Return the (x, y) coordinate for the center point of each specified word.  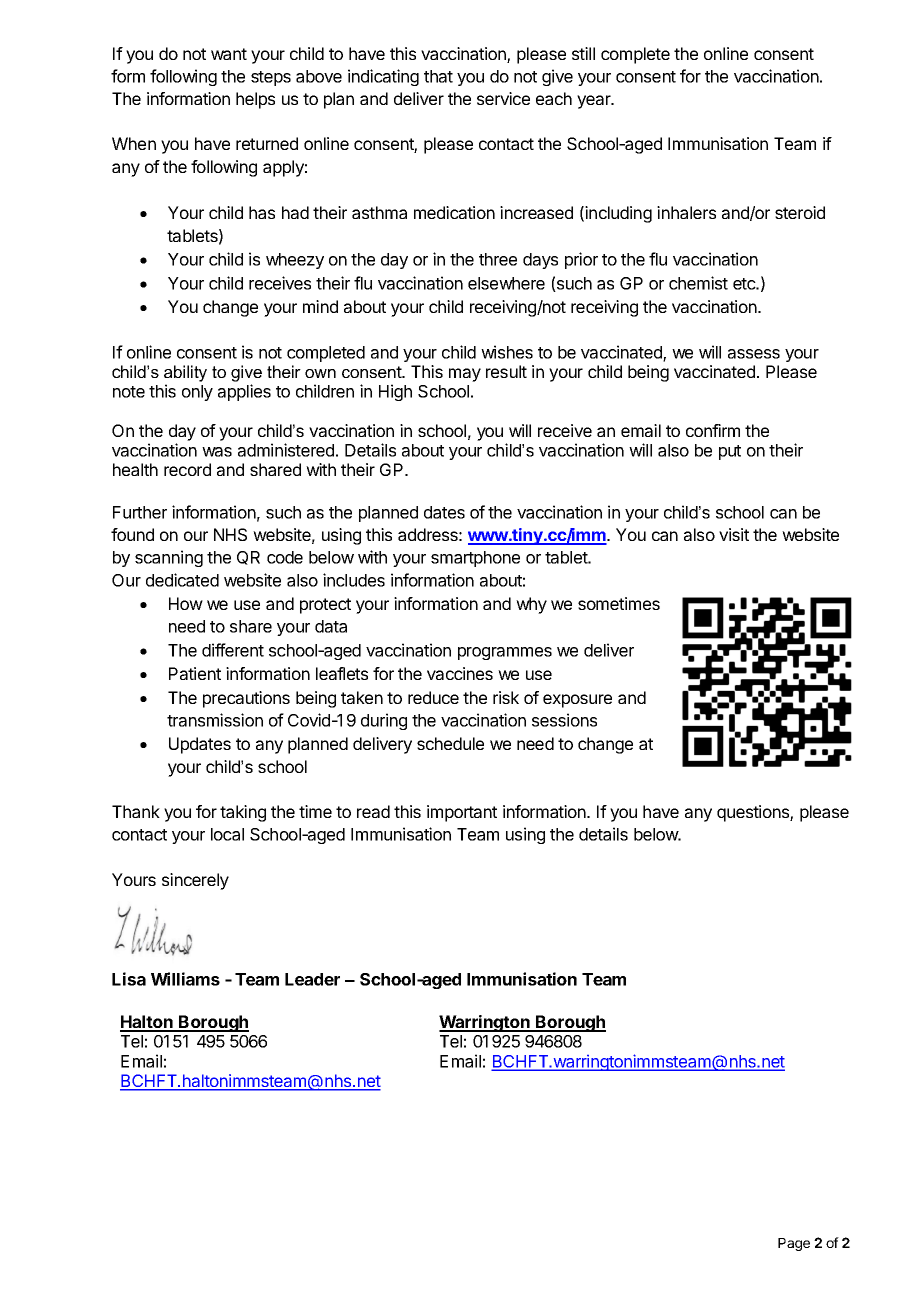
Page (794, 1244)
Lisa (129, 979)
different (233, 650)
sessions (564, 720)
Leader (312, 979)
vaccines (460, 673)
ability (185, 373)
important (462, 813)
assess (754, 354)
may (465, 375)
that (438, 76)
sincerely (195, 881)
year (595, 102)
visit (734, 534)
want (229, 54)
